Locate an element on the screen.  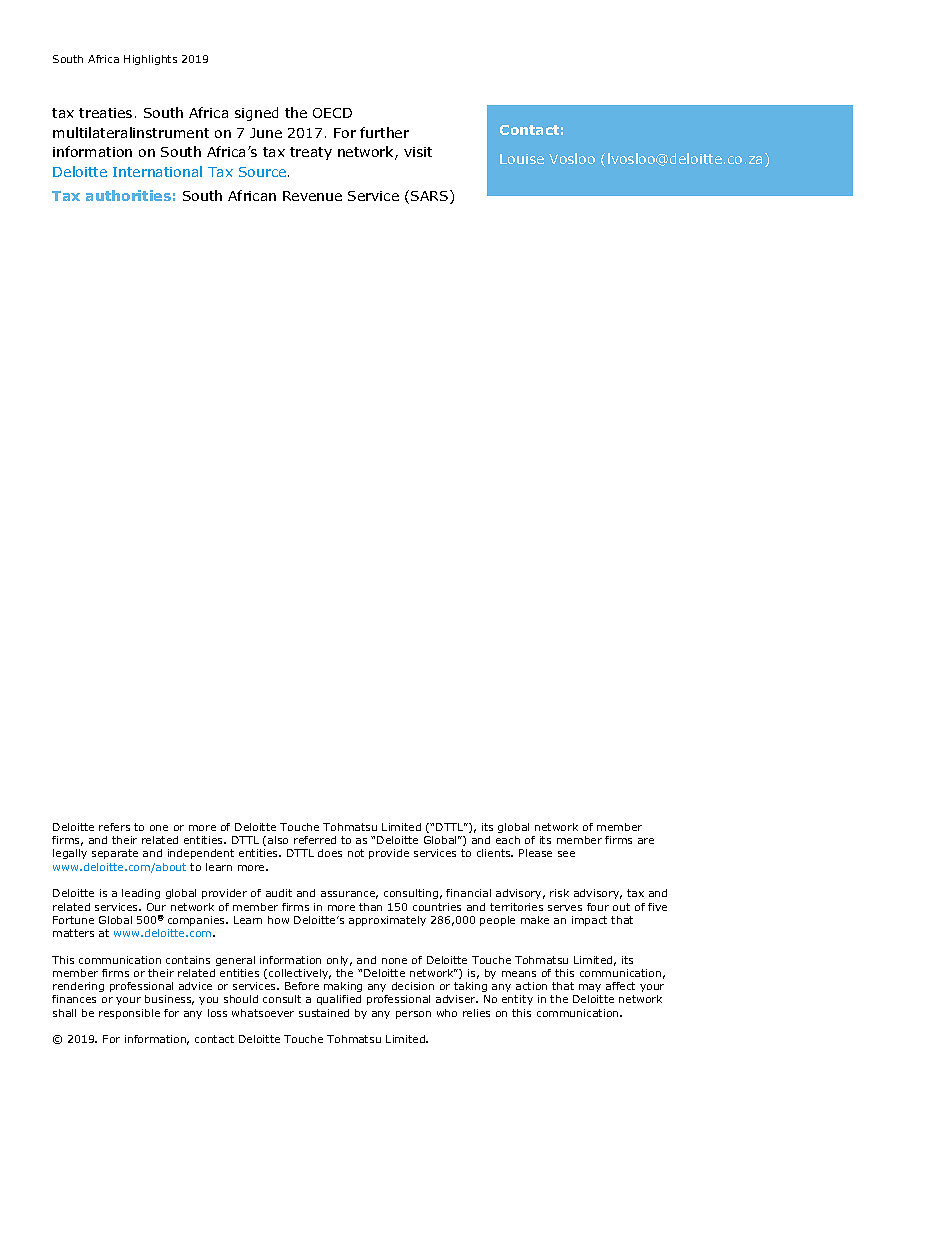
referred is located at coordinates (315, 840).
